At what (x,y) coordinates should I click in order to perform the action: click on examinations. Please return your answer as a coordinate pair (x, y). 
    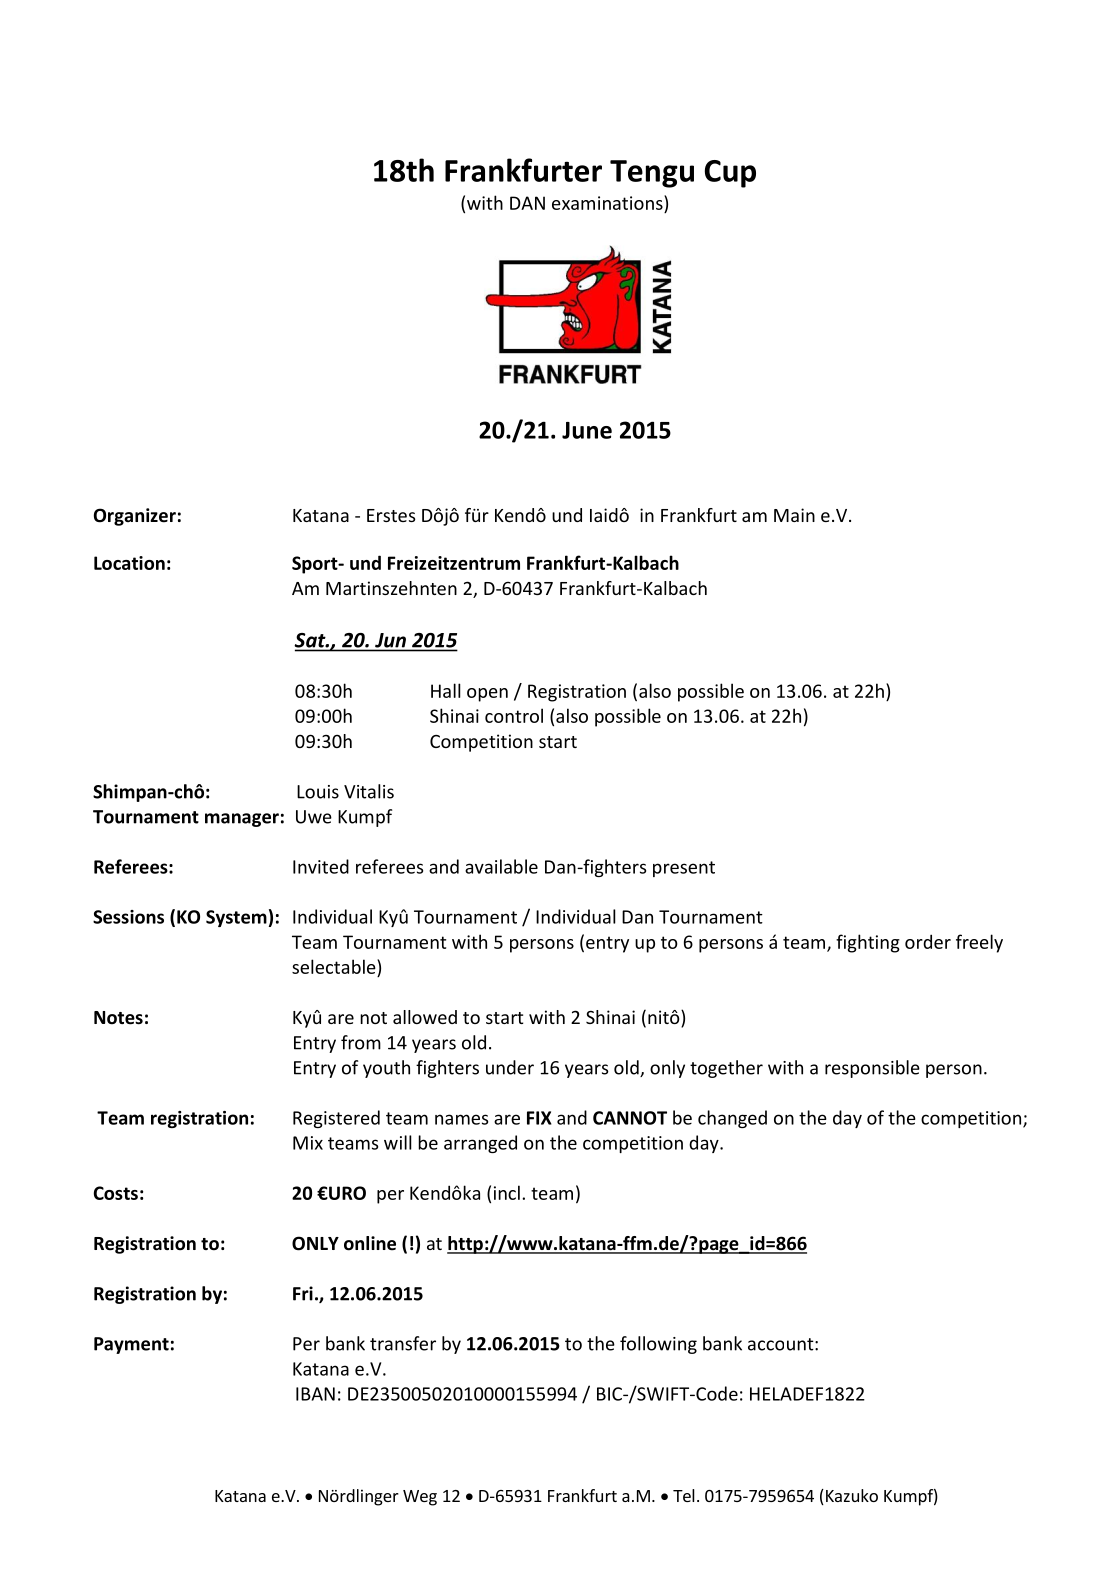
    Looking at the image, I should click on (608, 202).
